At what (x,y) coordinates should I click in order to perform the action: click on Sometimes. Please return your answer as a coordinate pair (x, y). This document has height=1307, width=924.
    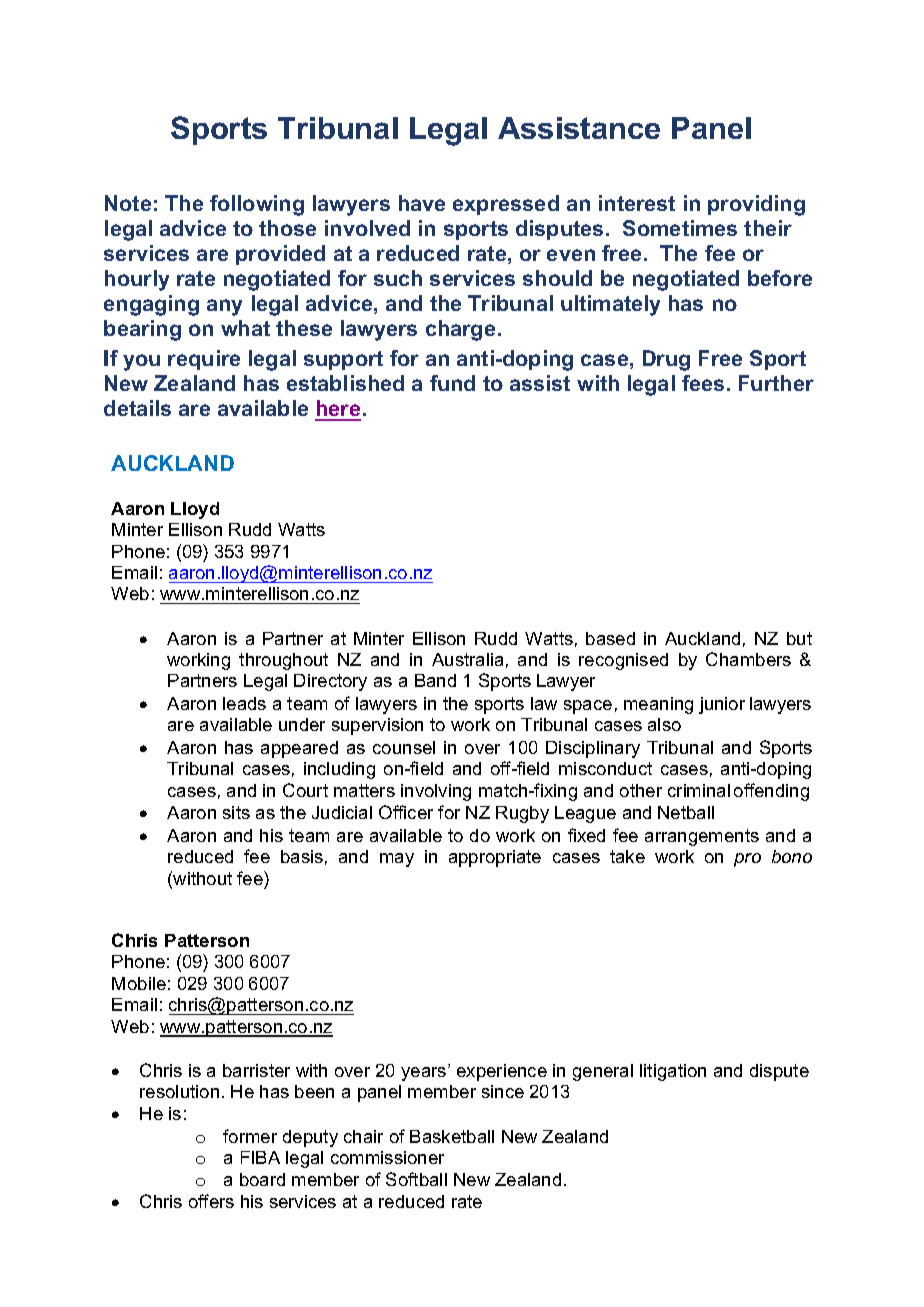
    Looking at the image, I should click on (680, 228).
